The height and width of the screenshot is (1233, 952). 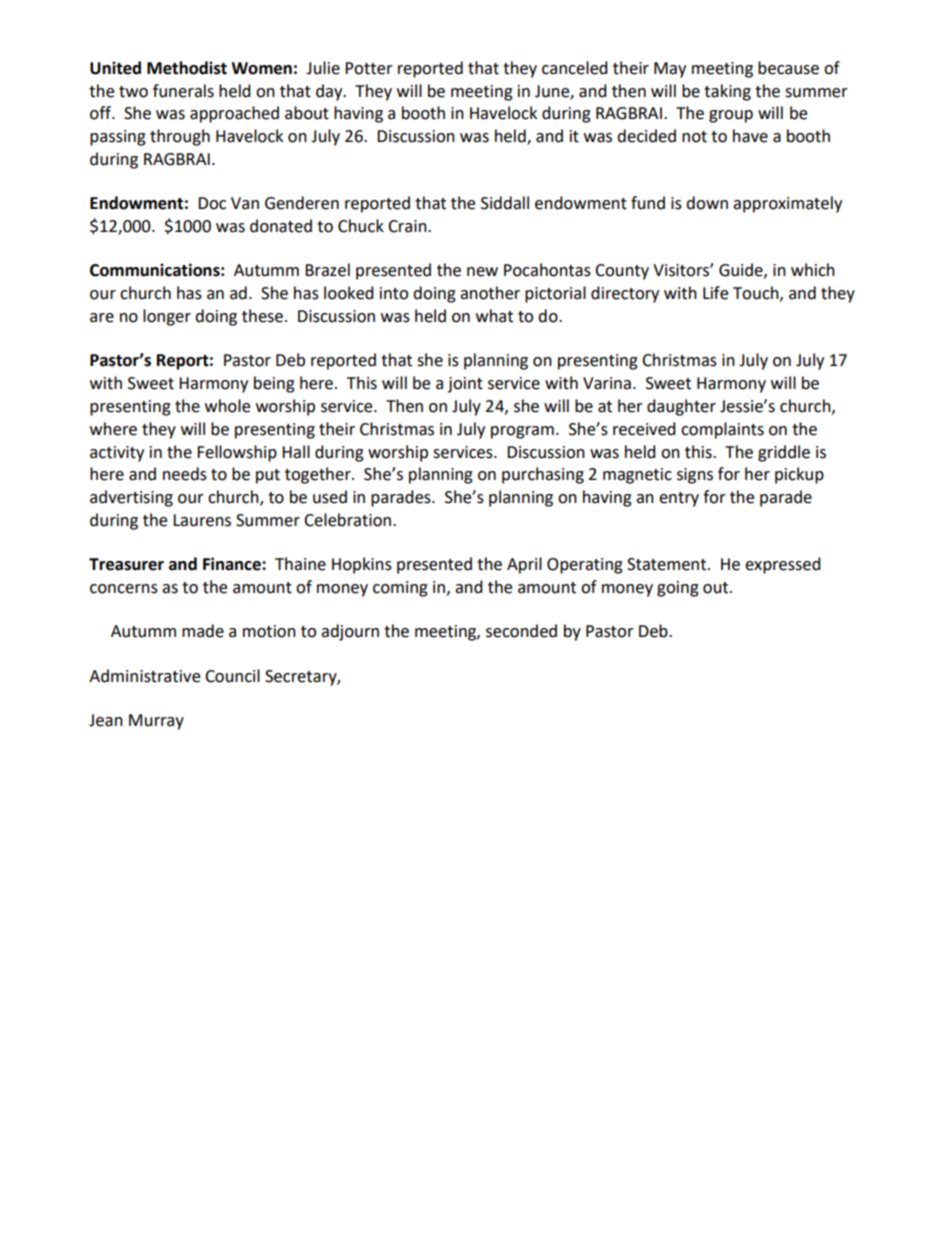 What do you see at coordinates (212, 203) in the screenshot?
I see `Doc` at bounding box center [212, 203].
